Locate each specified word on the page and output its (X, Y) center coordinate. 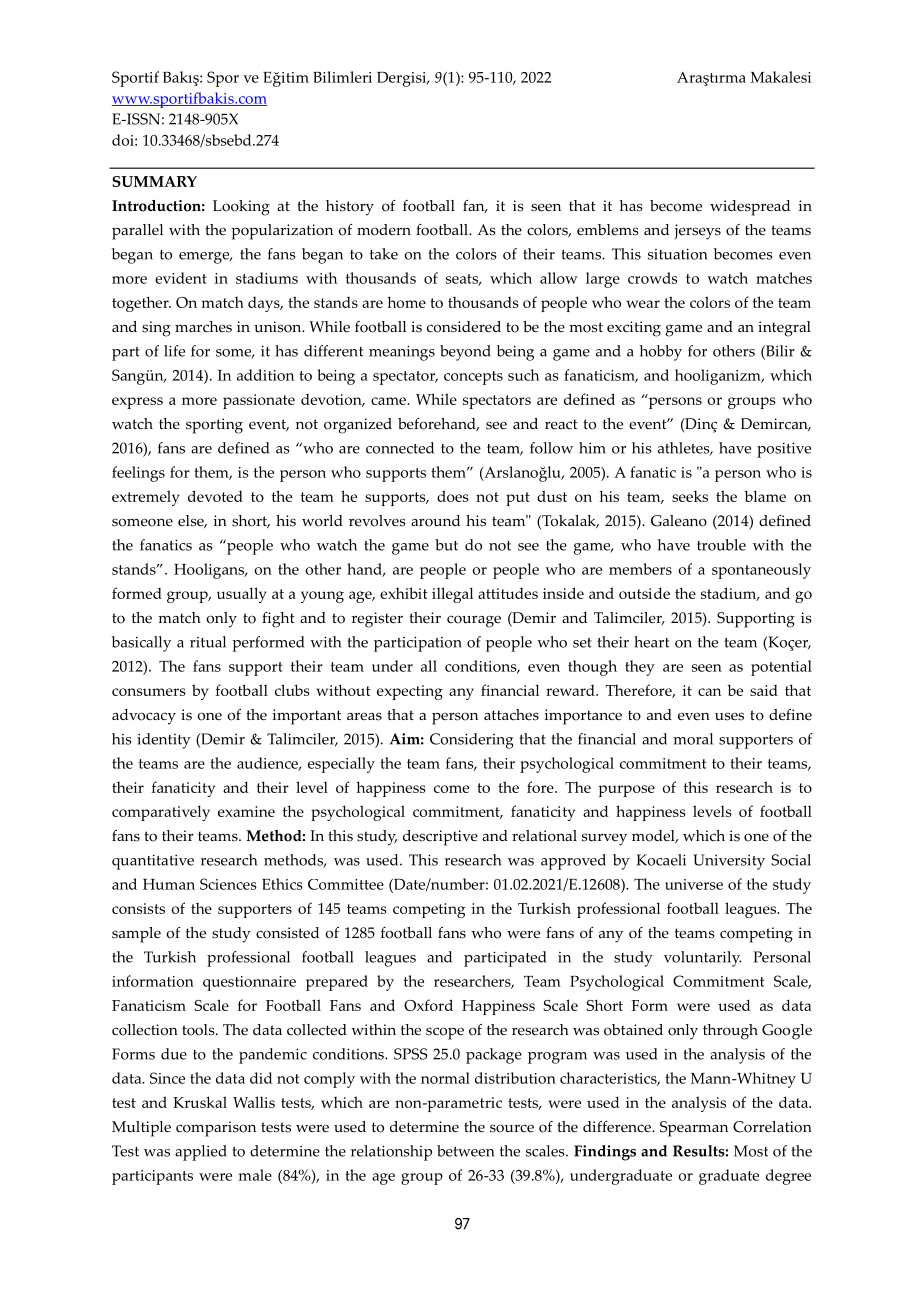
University (729, 862)
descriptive (440, 838)
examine (246, 811)
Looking (241, 208)
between (465, 1151)
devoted (215, 496)
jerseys (697, 232)
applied (201, 1153)
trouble (721, 545)
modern (384, 230)
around (435, 521)
